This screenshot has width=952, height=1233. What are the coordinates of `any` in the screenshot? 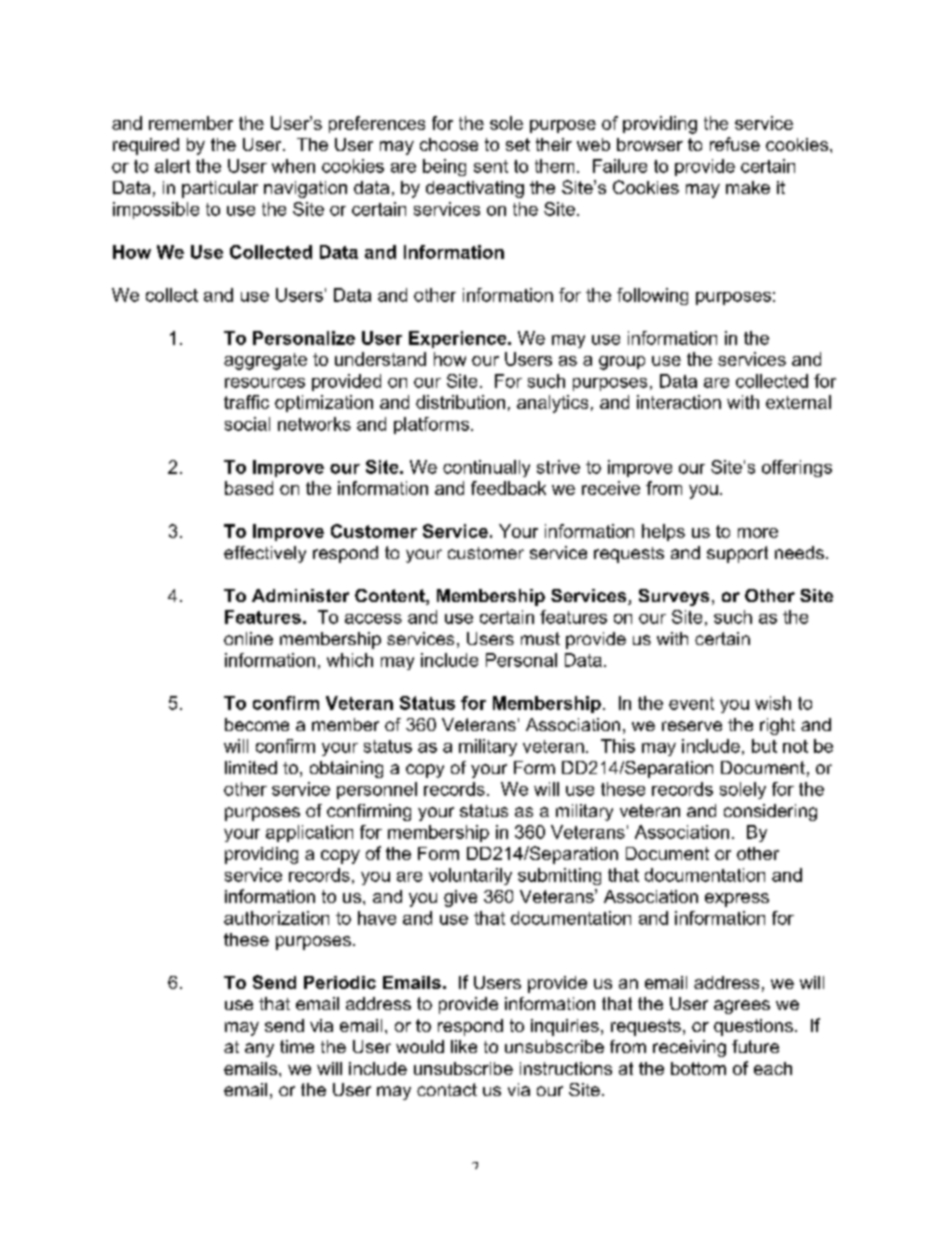 It's located at (259, 1050).
